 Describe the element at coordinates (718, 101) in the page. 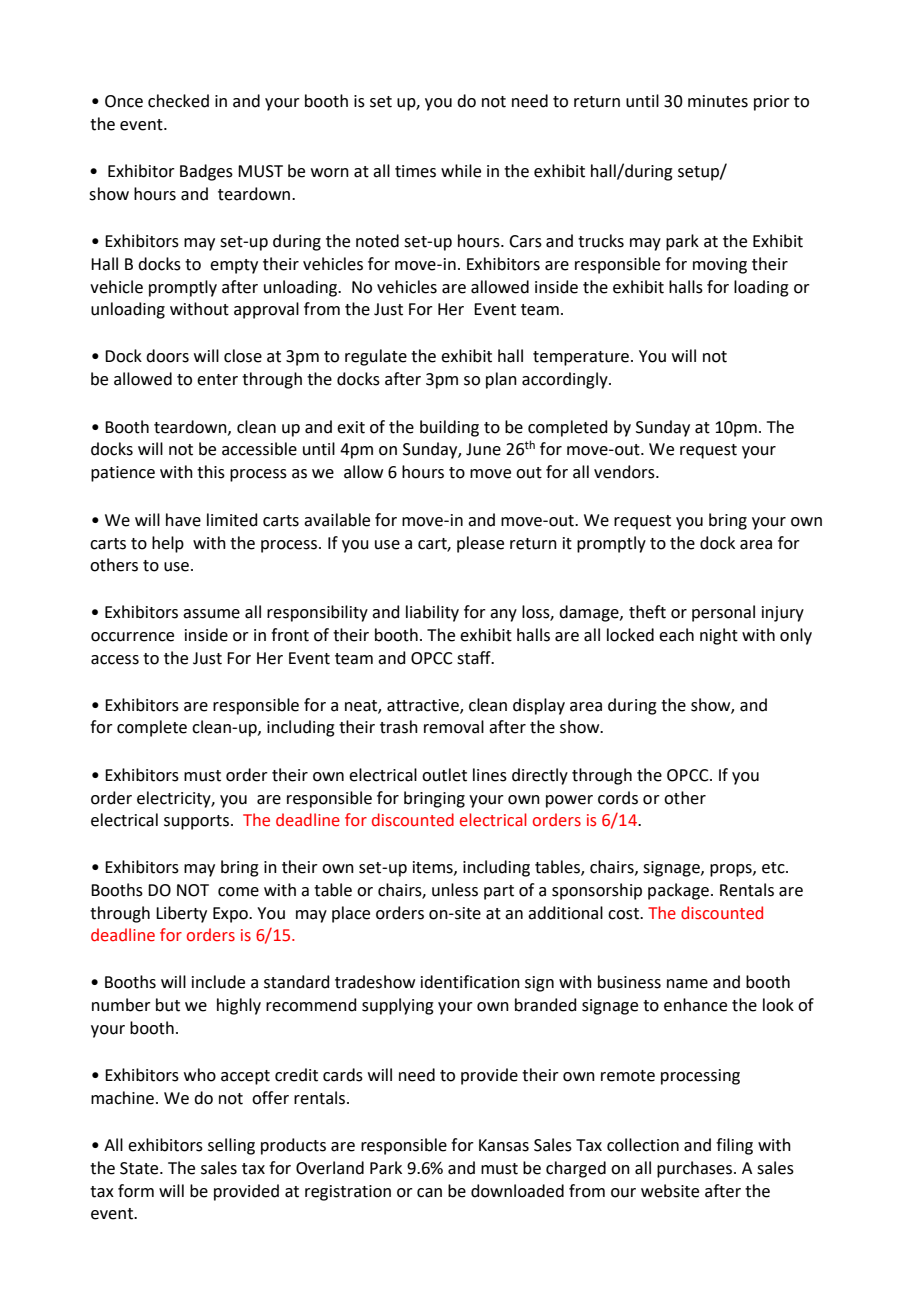

I see `minutes` at that location.
